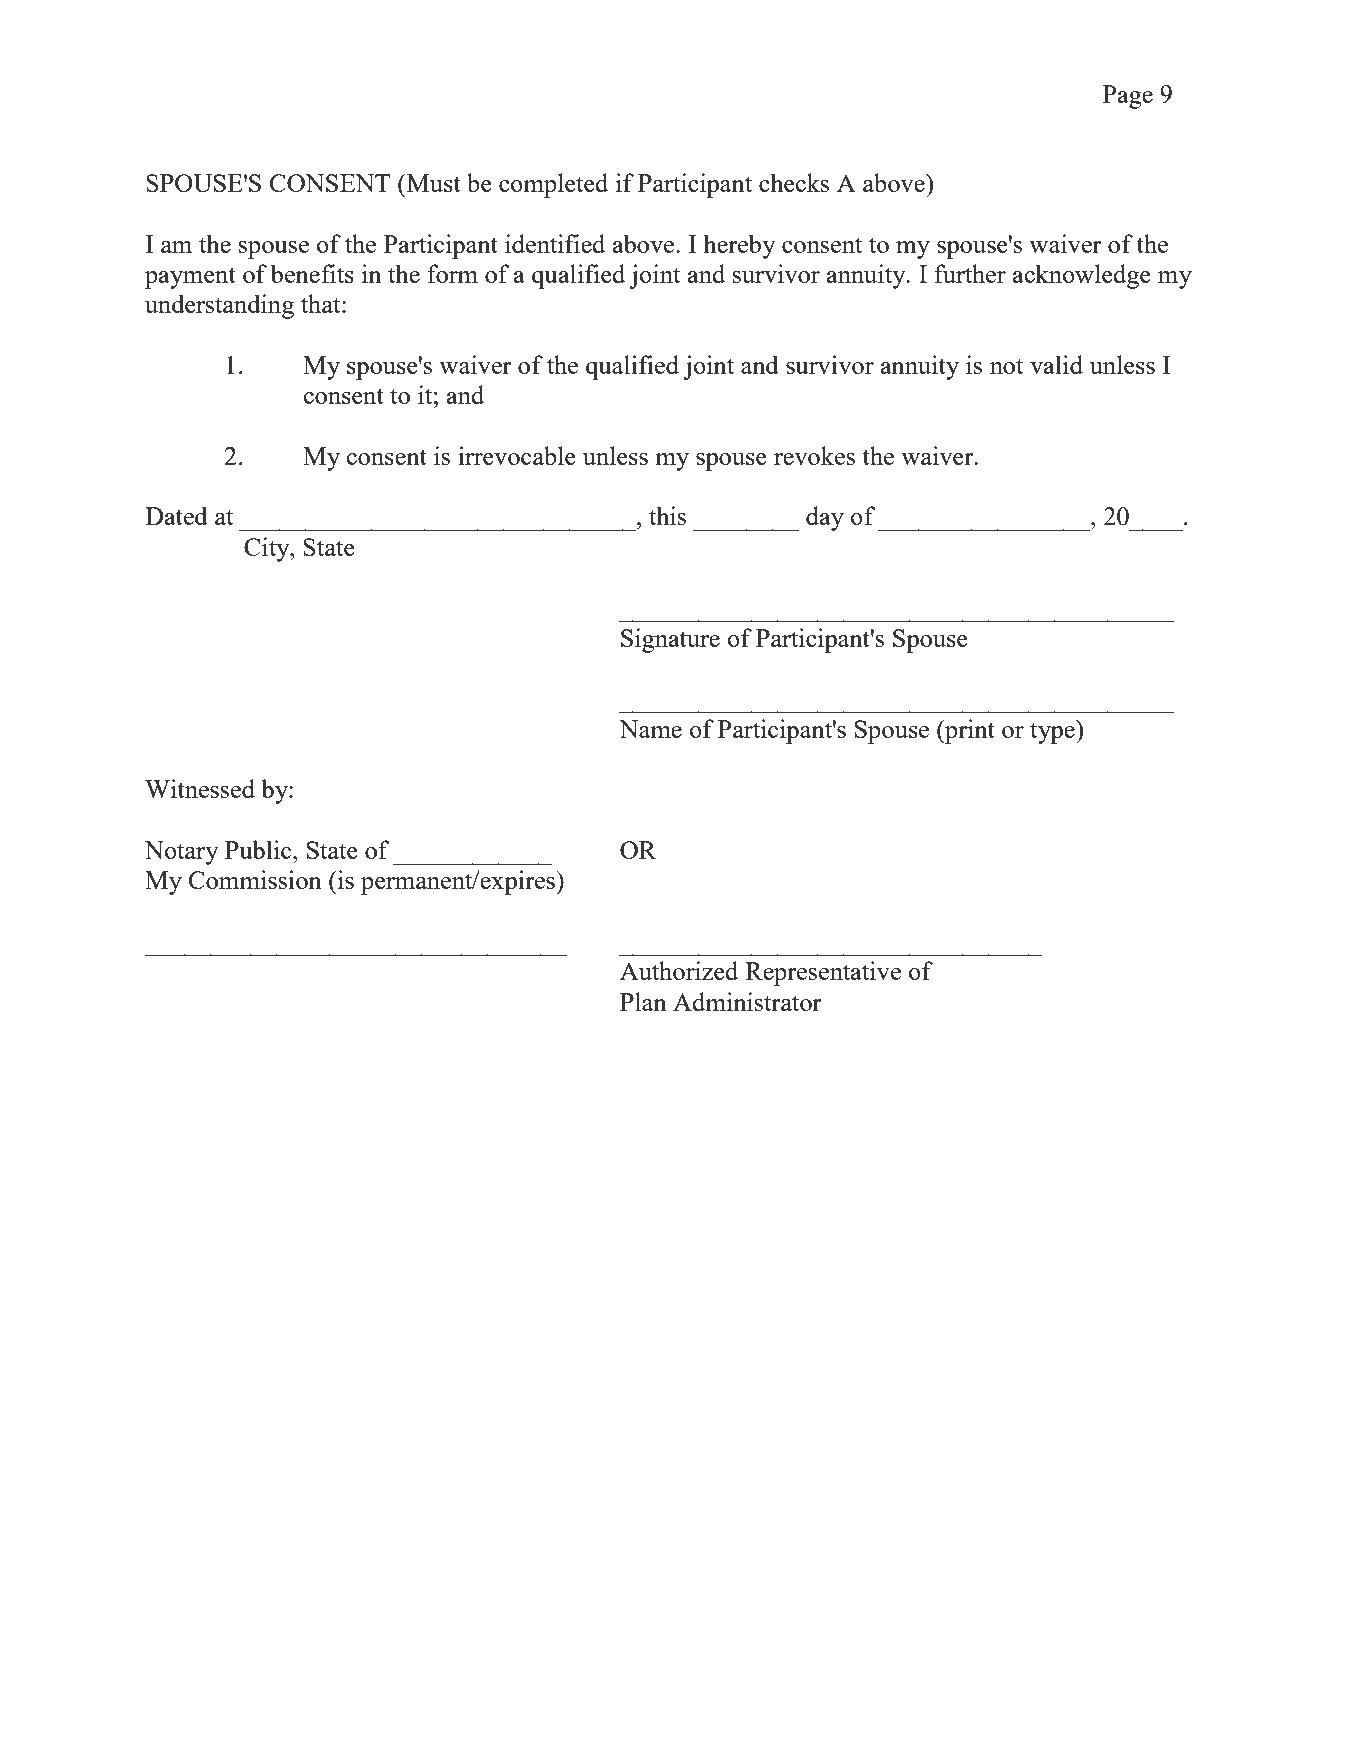  What do you see at coordinates (667, 515) in the page?
I see `this` at bounding box center [667, 515].
